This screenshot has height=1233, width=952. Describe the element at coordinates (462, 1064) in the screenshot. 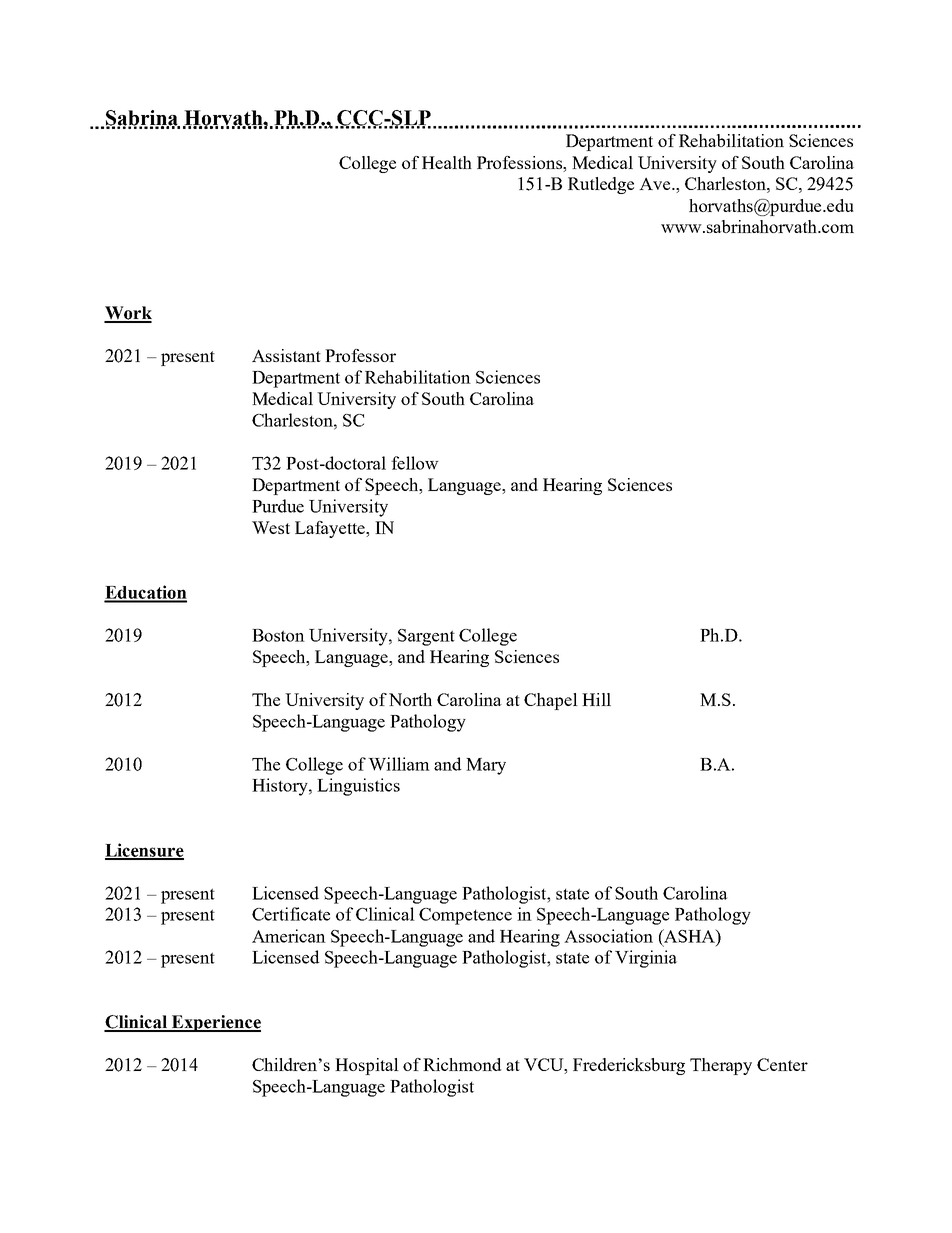

I see `Richmond` at that location.
